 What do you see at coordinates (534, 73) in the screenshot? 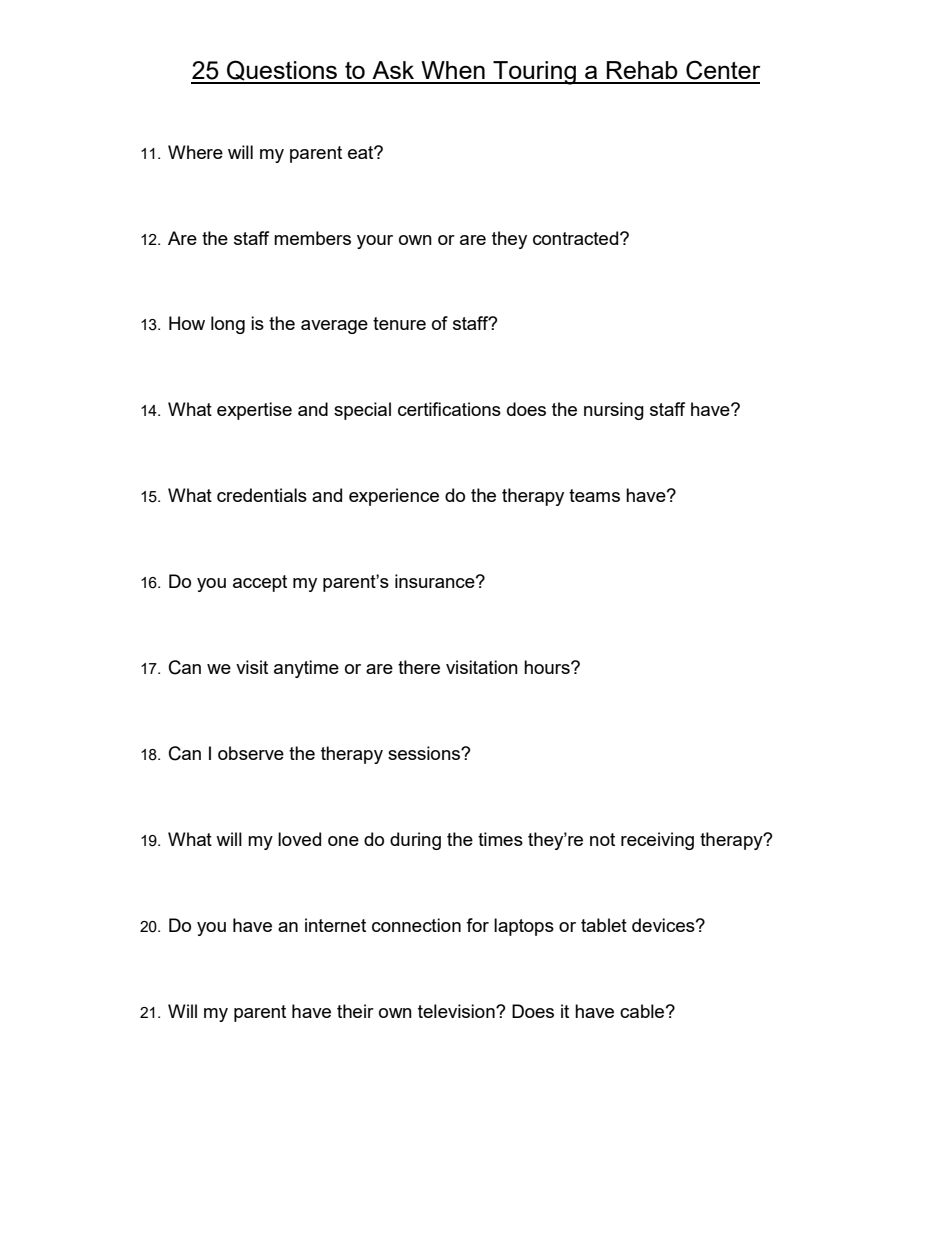
I see `Touring` at bounding box center [534, 73].
